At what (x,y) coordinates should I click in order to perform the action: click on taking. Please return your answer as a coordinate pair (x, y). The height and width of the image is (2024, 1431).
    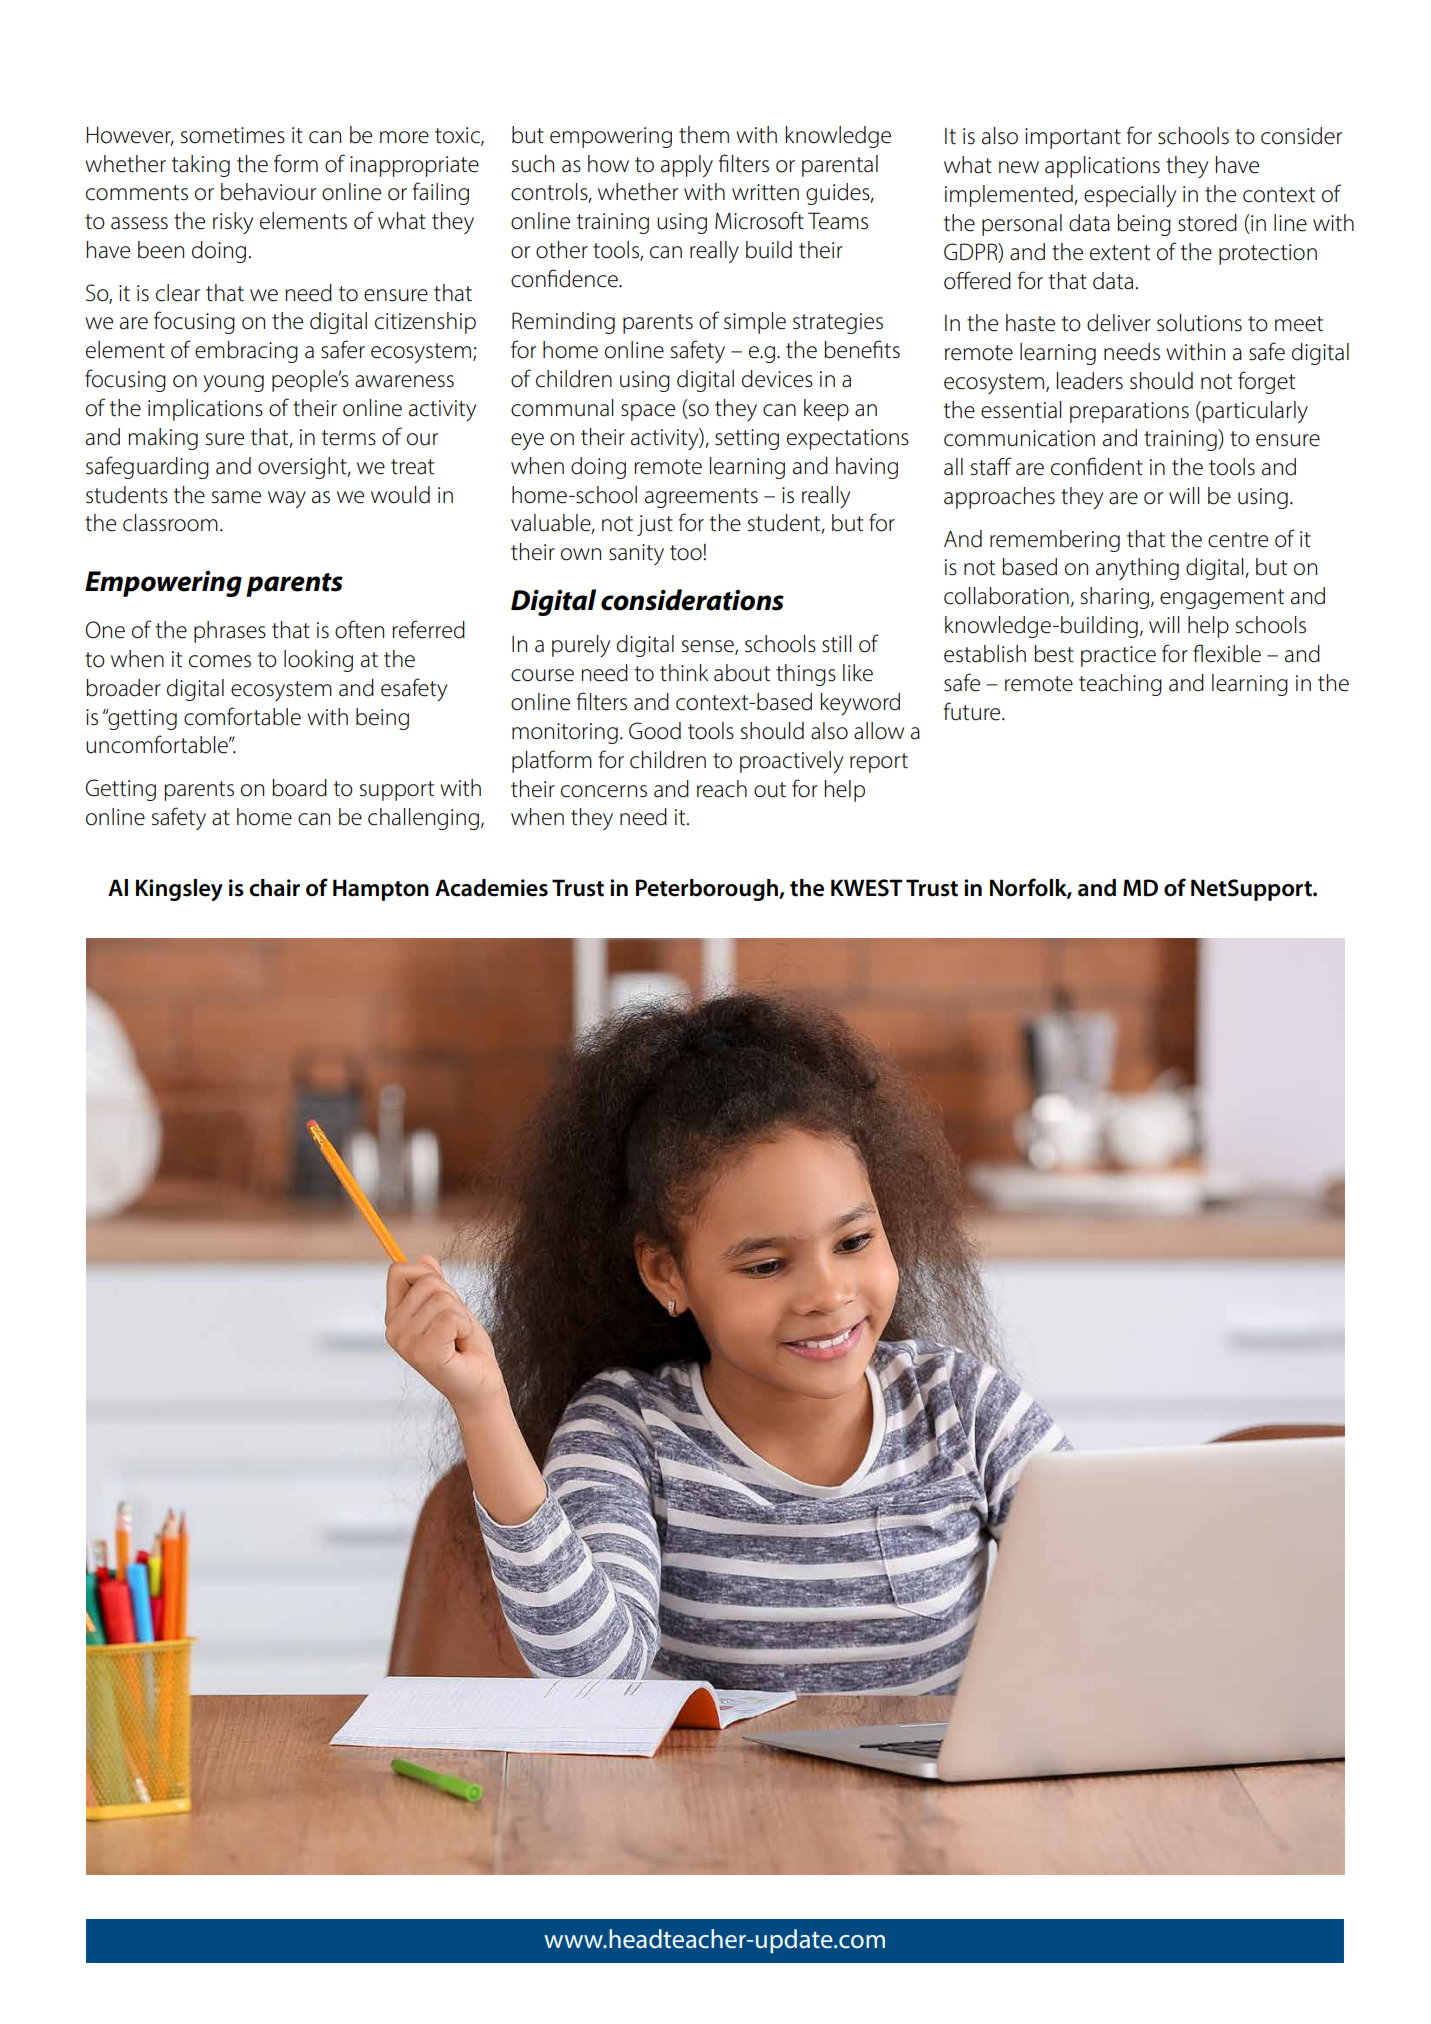
    Looking at the image, I should click on (201, 166).
